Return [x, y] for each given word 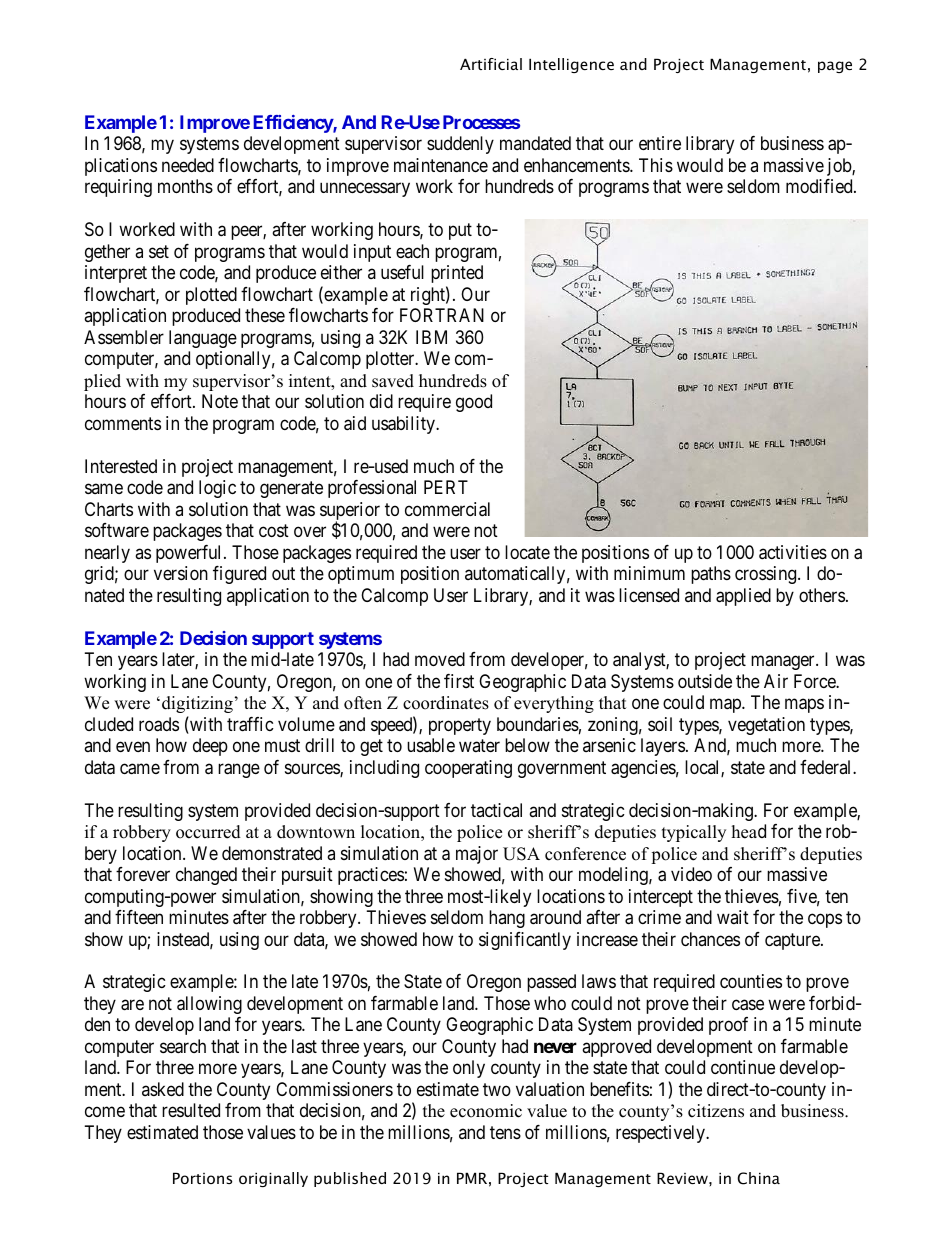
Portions [202, 1178]
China [758, 1178]
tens [505, 1132]
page [835, 67]
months [185, 186]
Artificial [491, 64]
